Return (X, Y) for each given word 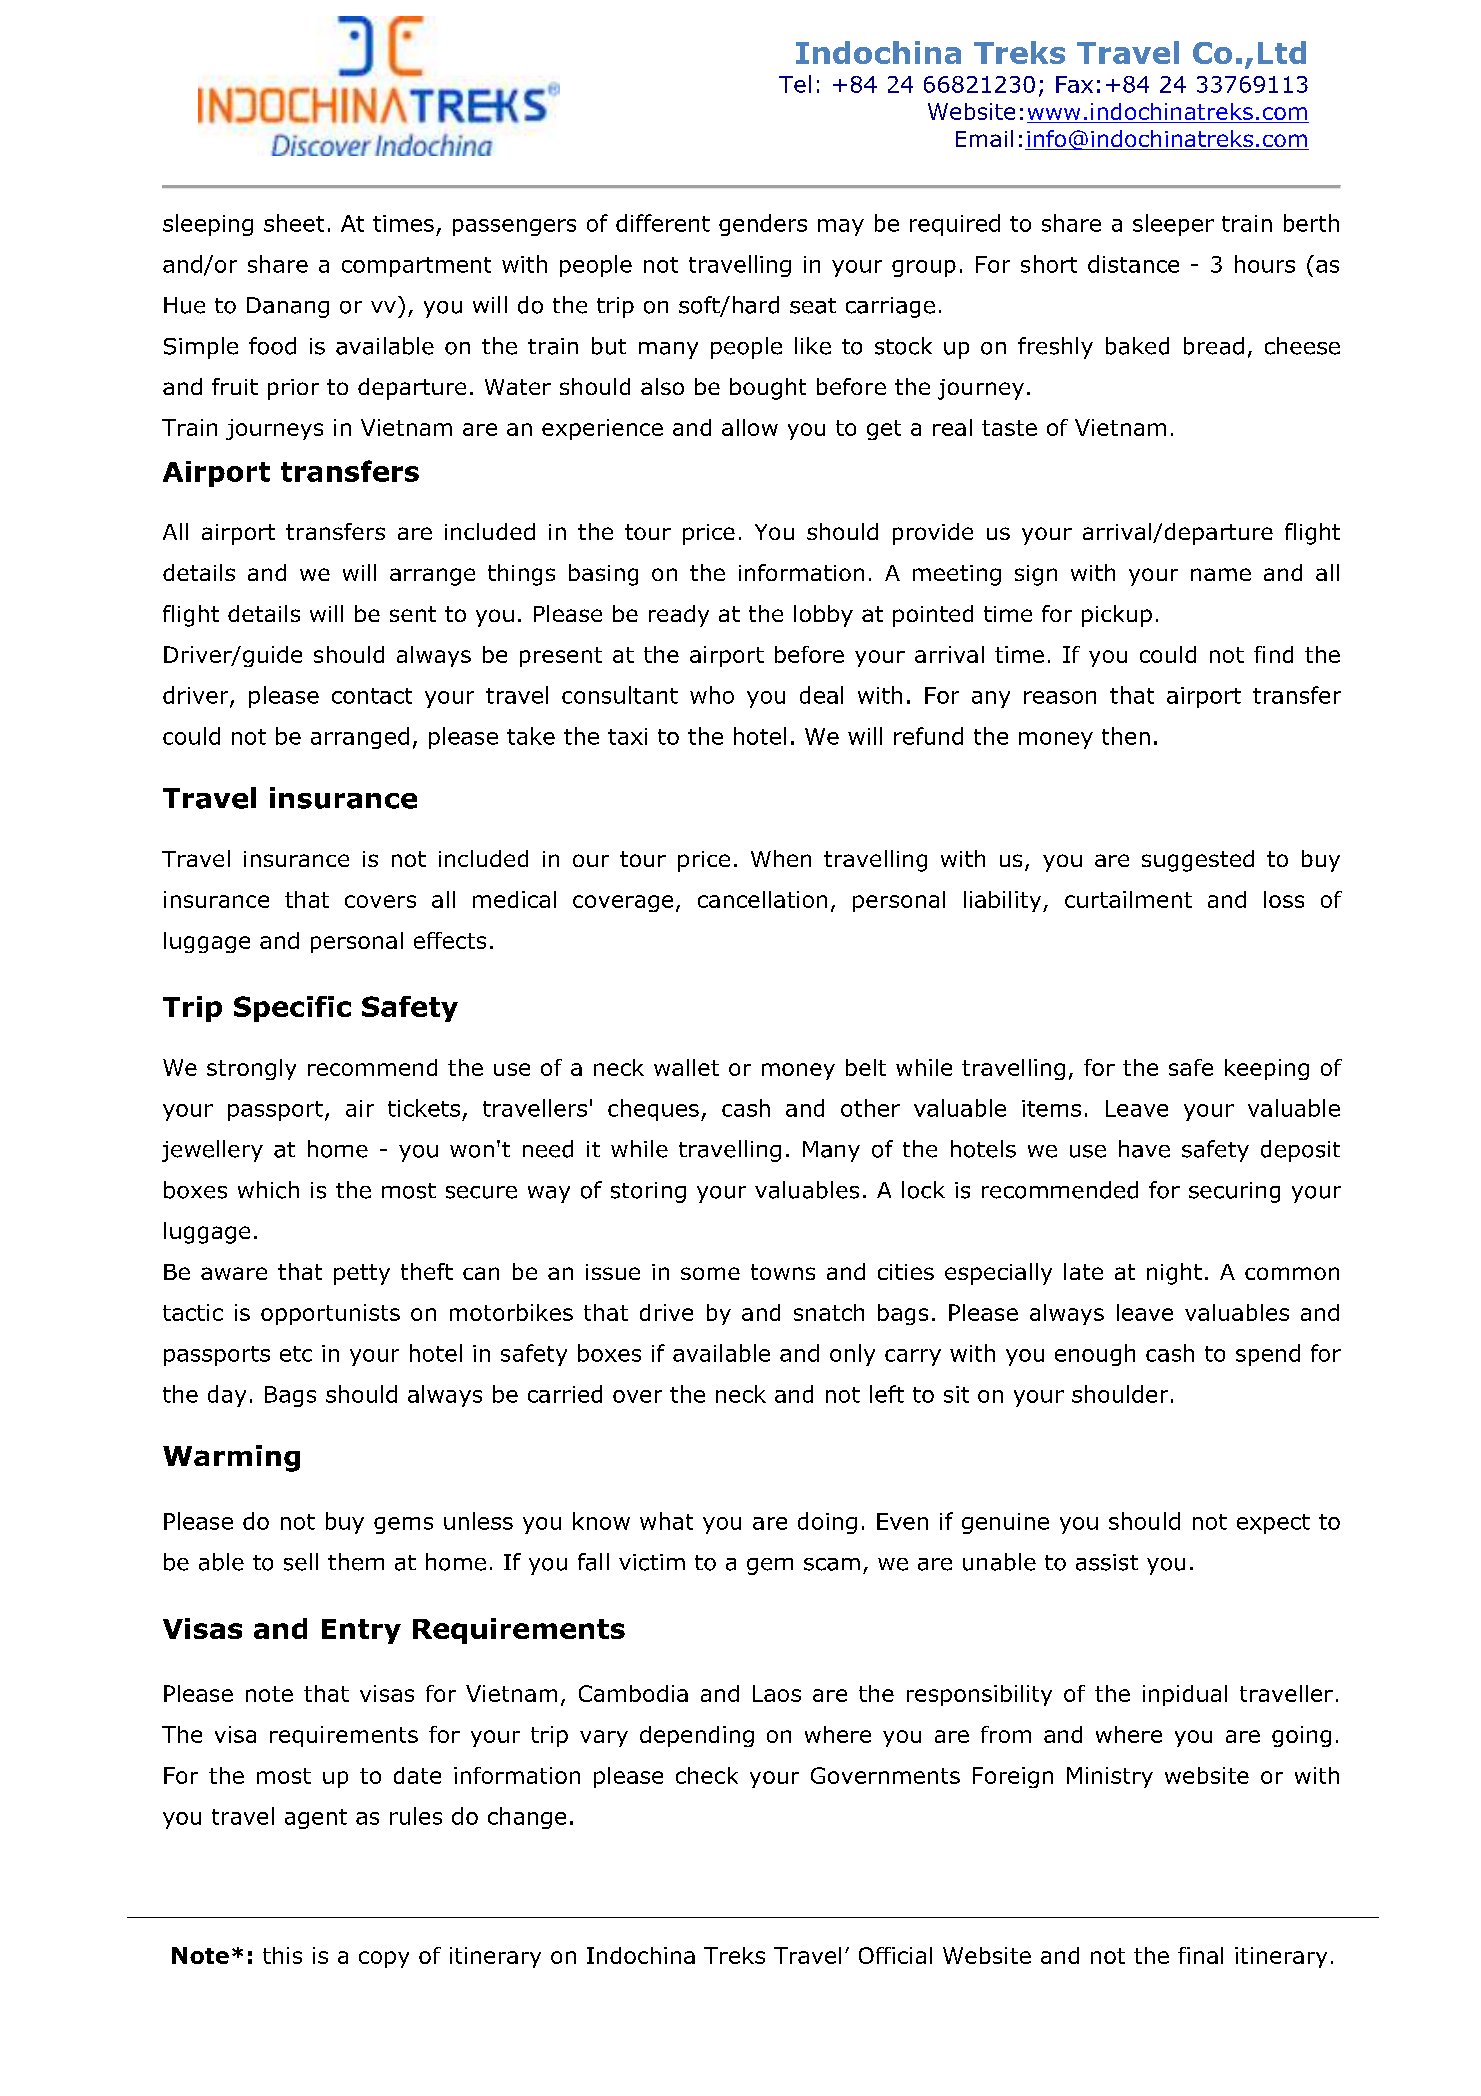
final (1200, 1955)
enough (1095, 1355)
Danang (288, 307)
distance (1133, 264)
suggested (1198, 861)
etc (296, 1354)
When (781, 858)
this (282, 1955)
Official (895, 1955)
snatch (829, 1312)
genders (763, 225)
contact (372, 696)
